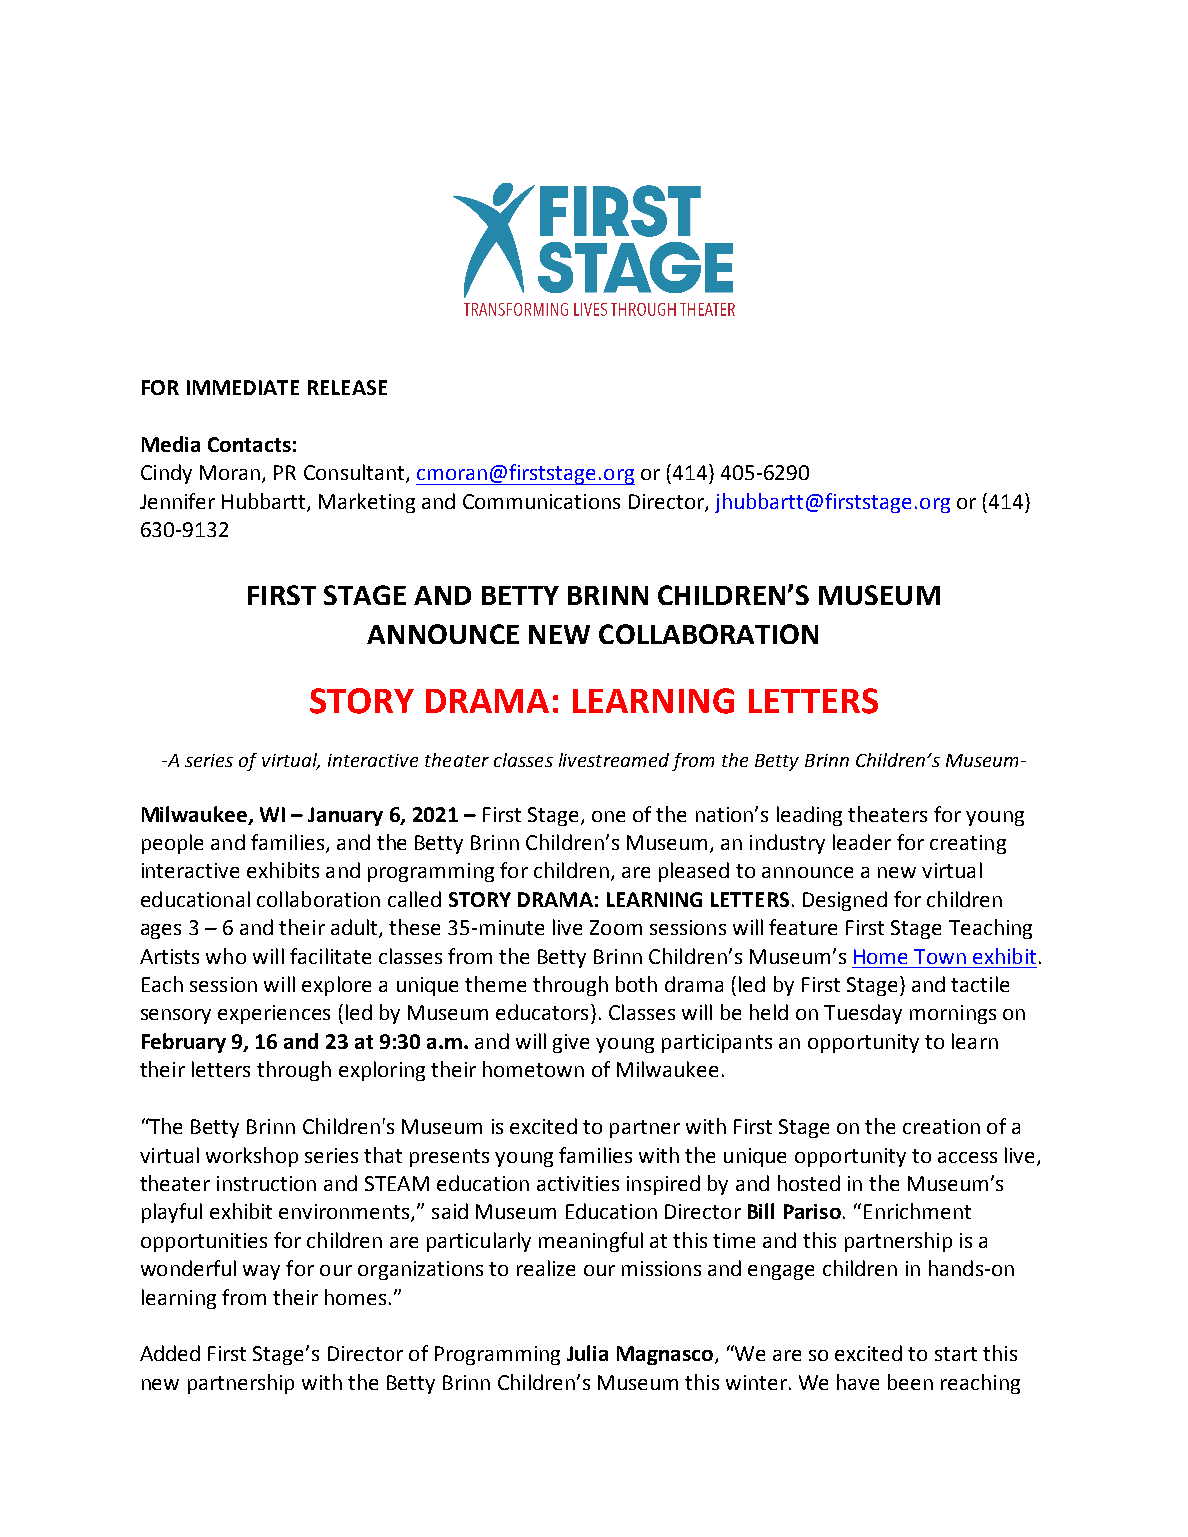  Describe the element at coordinates (177, 501) in the screenshot. I see `Jennifer` at that location.
